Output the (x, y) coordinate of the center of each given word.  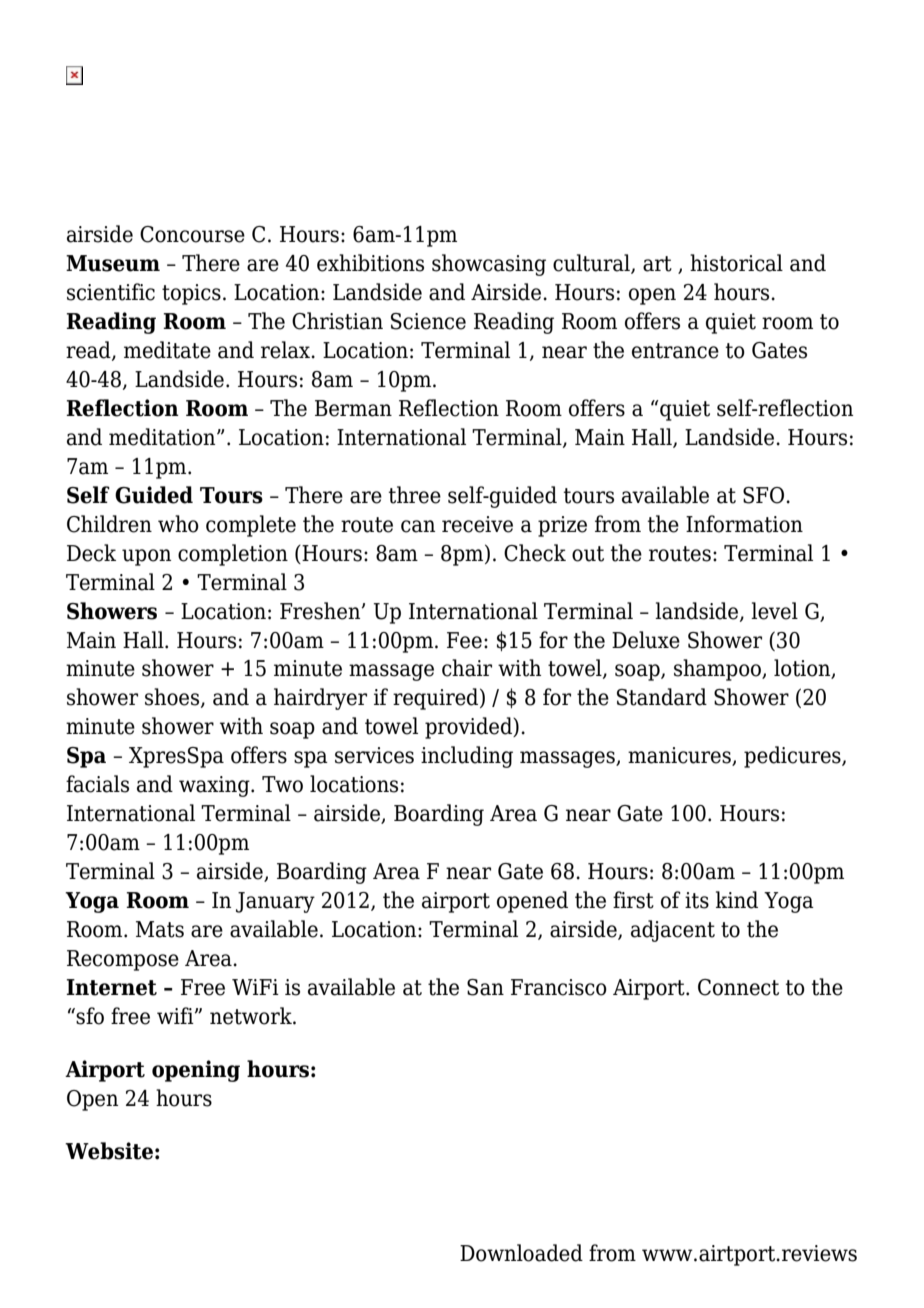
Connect (738, 987)
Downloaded (521, 1253)
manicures (680, 756)
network (252, 1016)
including (467, 757)
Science (428, 321)
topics (191, 294)
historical (736, 263)
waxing (215, 786)
